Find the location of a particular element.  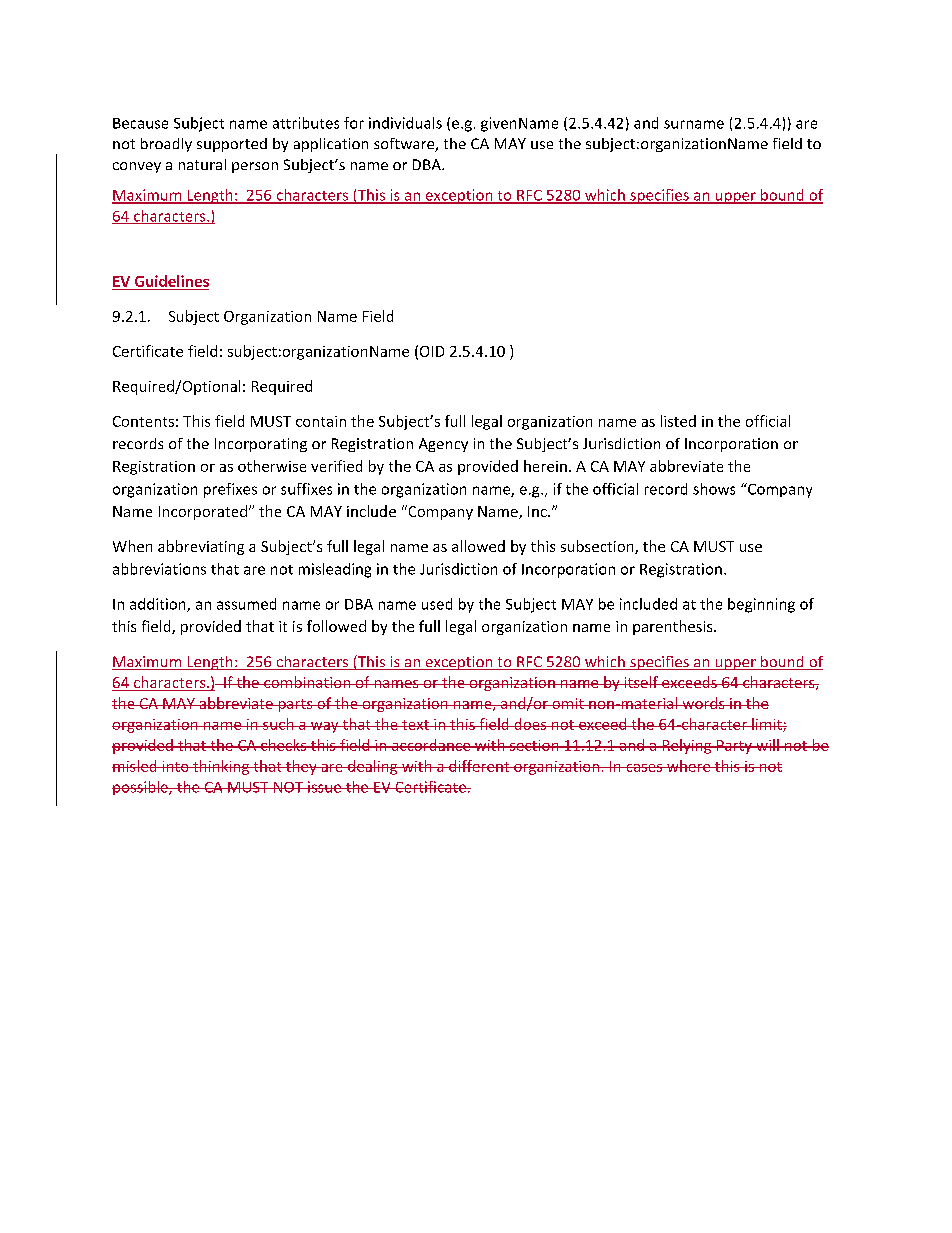

Agency is located at coordinates (443, 445).
